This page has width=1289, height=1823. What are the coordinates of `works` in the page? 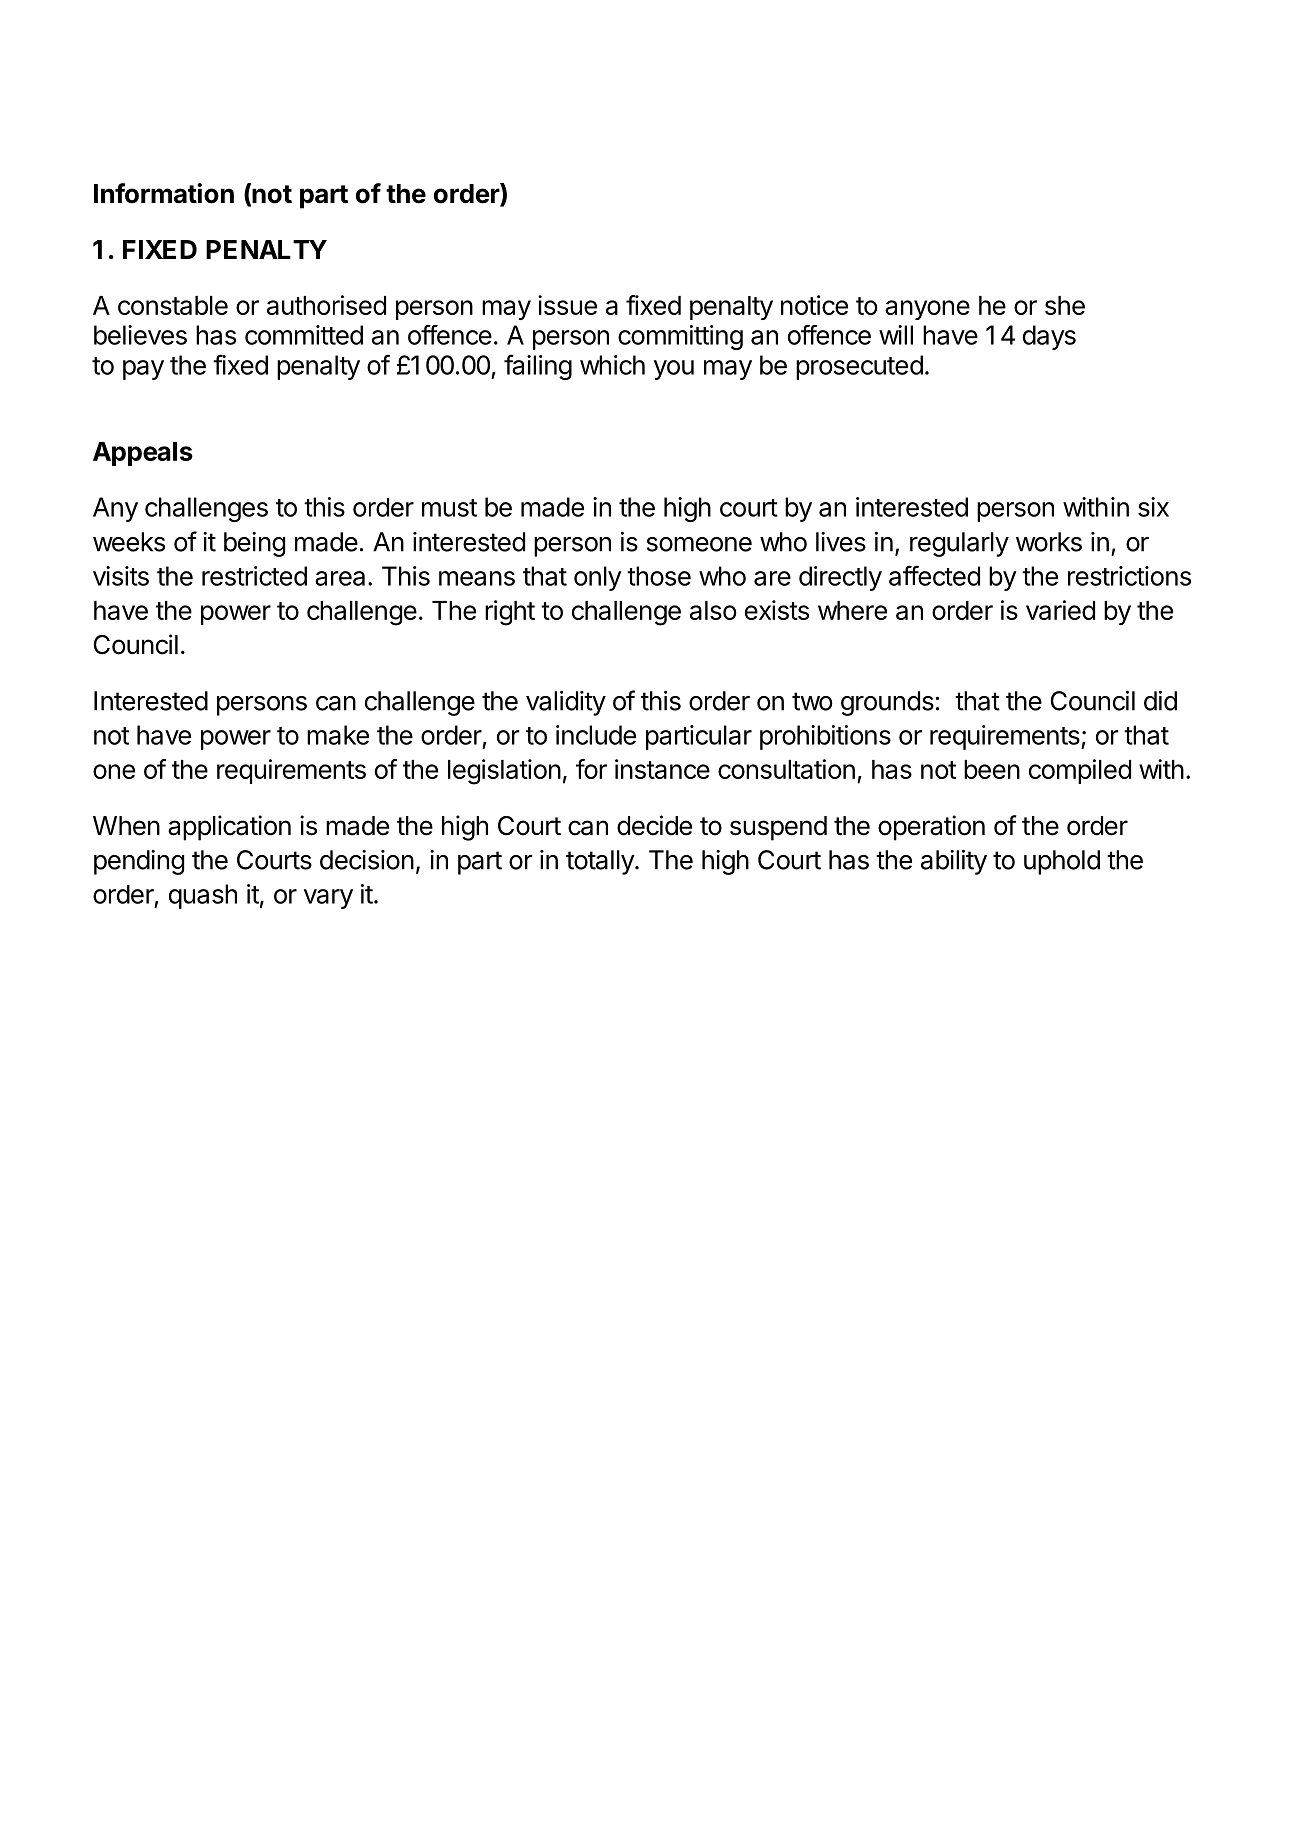 It's located at (1049, 542).
